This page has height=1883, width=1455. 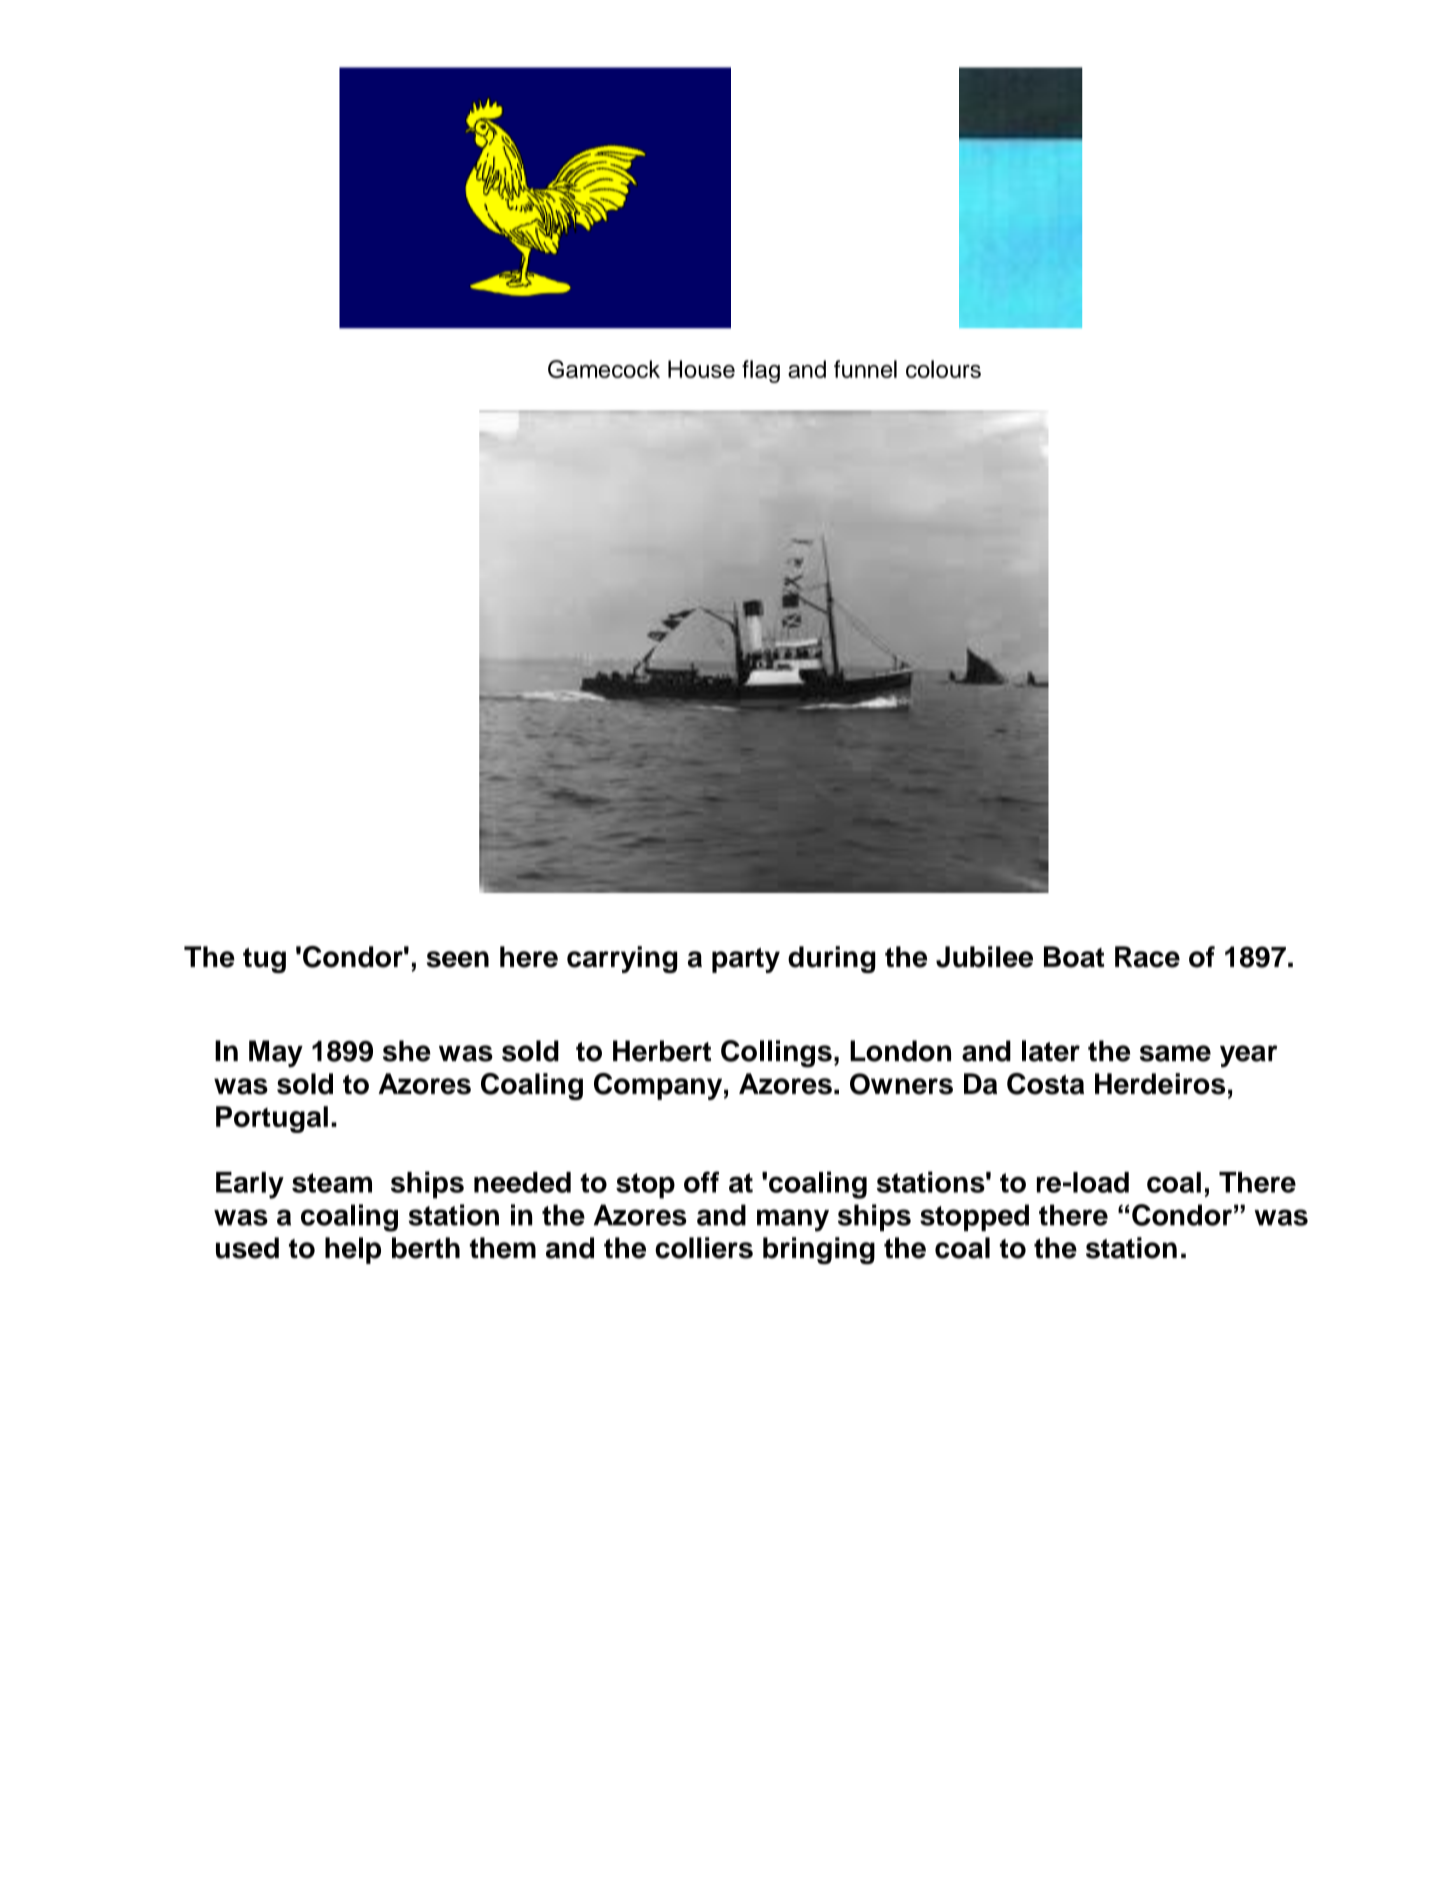 What do you see at coordinates (819, 1250) in the page?
I see `bringing` at bounding box center [819, 1250].
